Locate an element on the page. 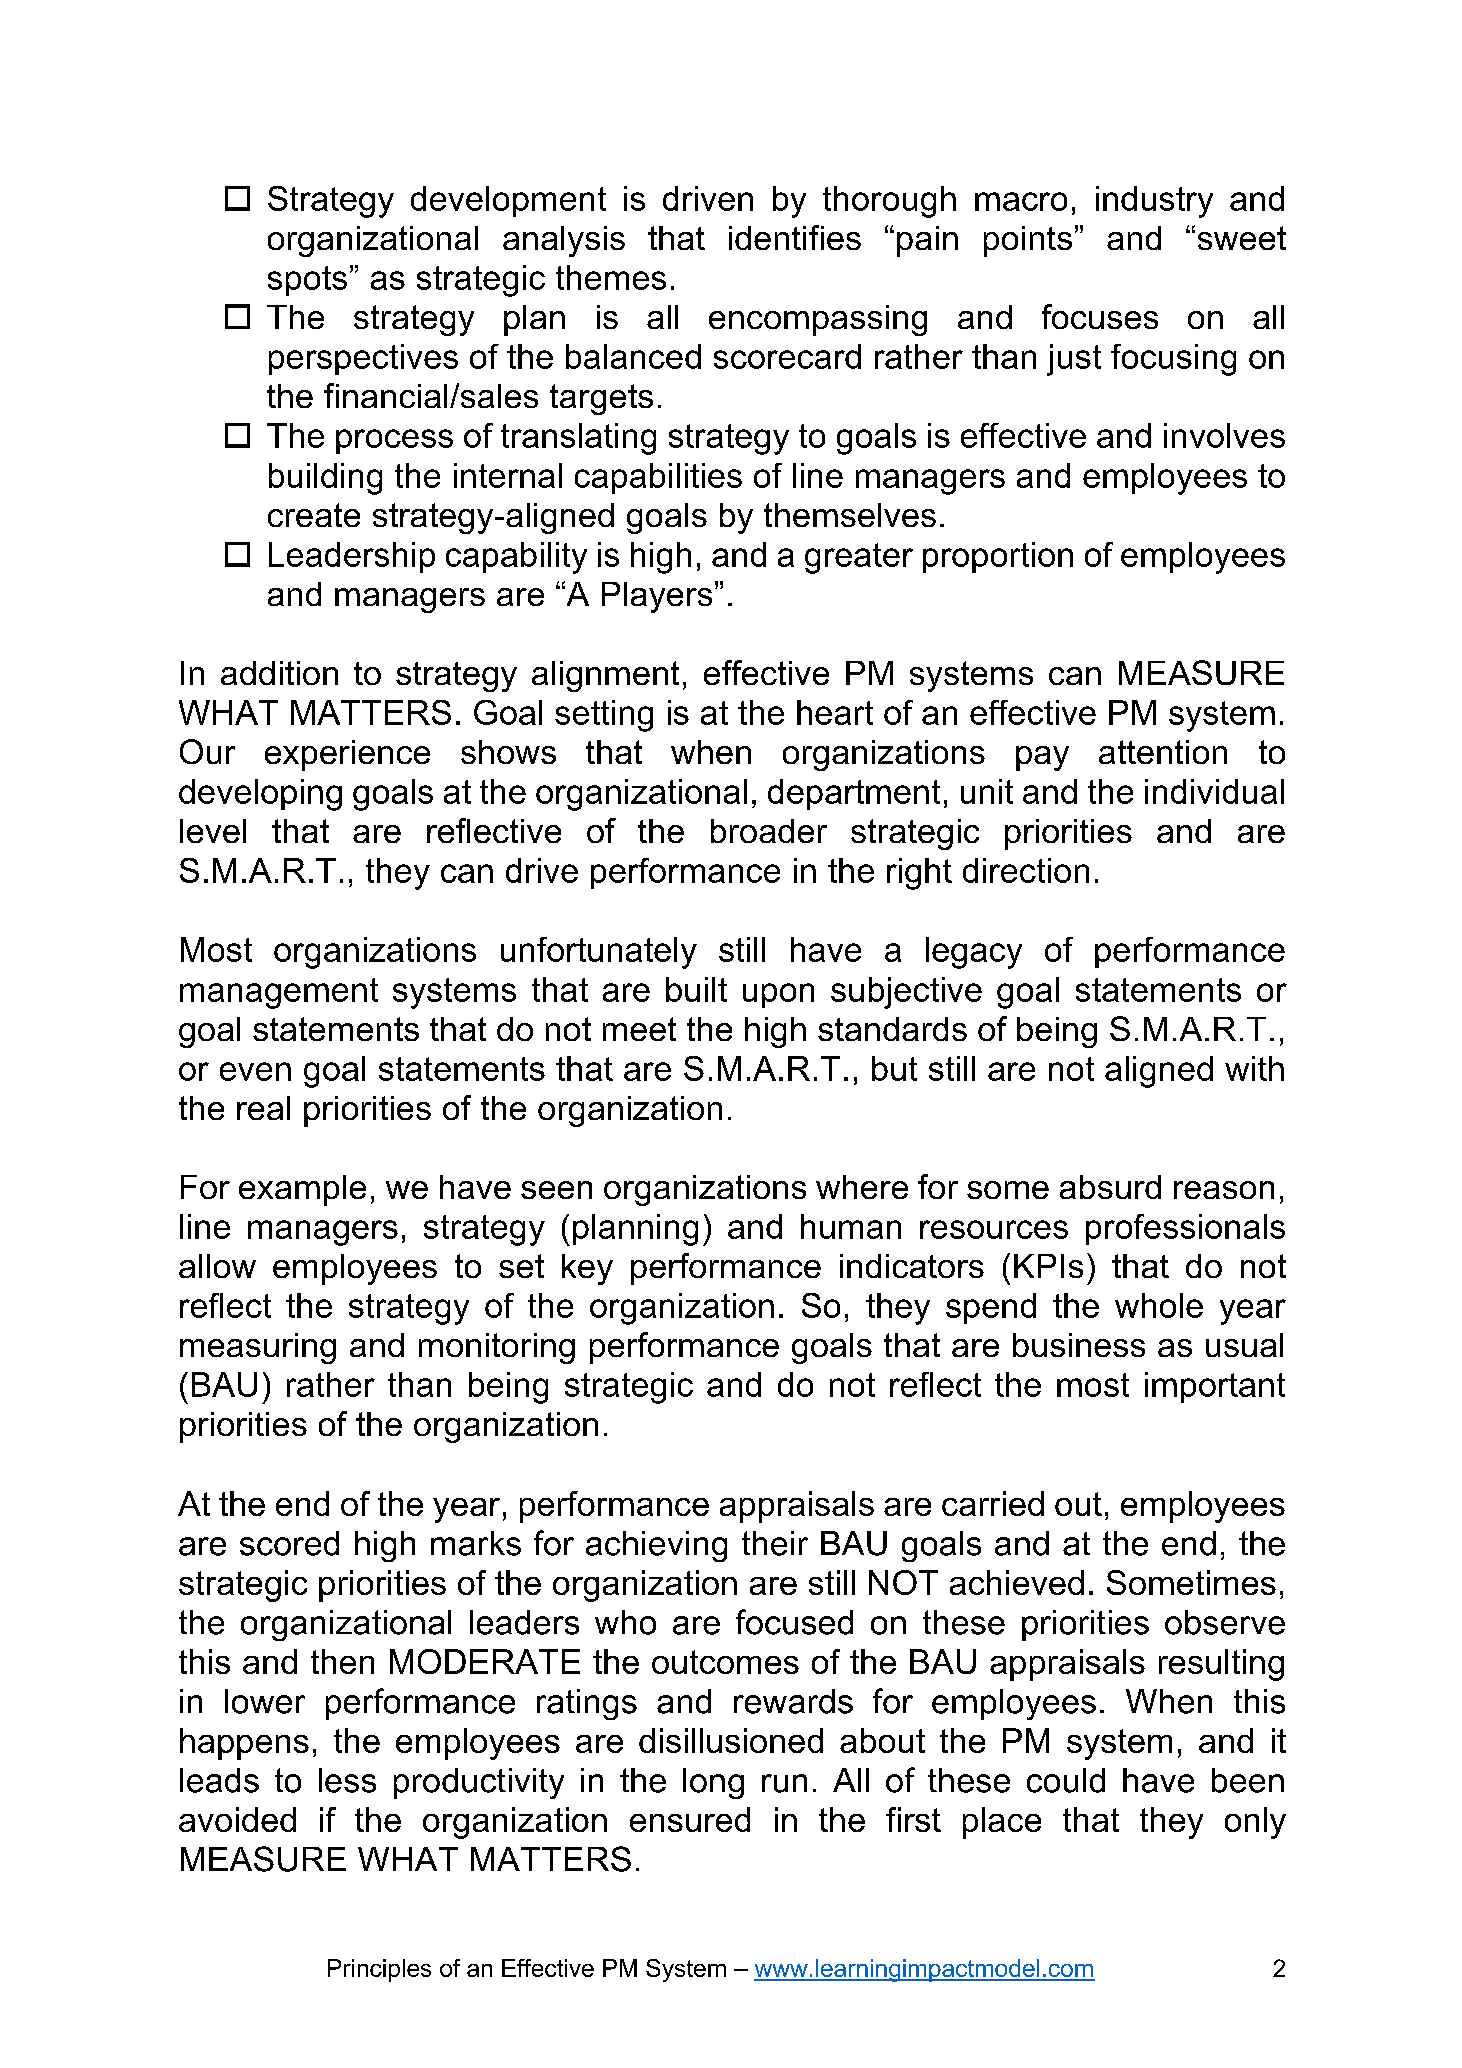  spots is located at coordinates (307, 281).
